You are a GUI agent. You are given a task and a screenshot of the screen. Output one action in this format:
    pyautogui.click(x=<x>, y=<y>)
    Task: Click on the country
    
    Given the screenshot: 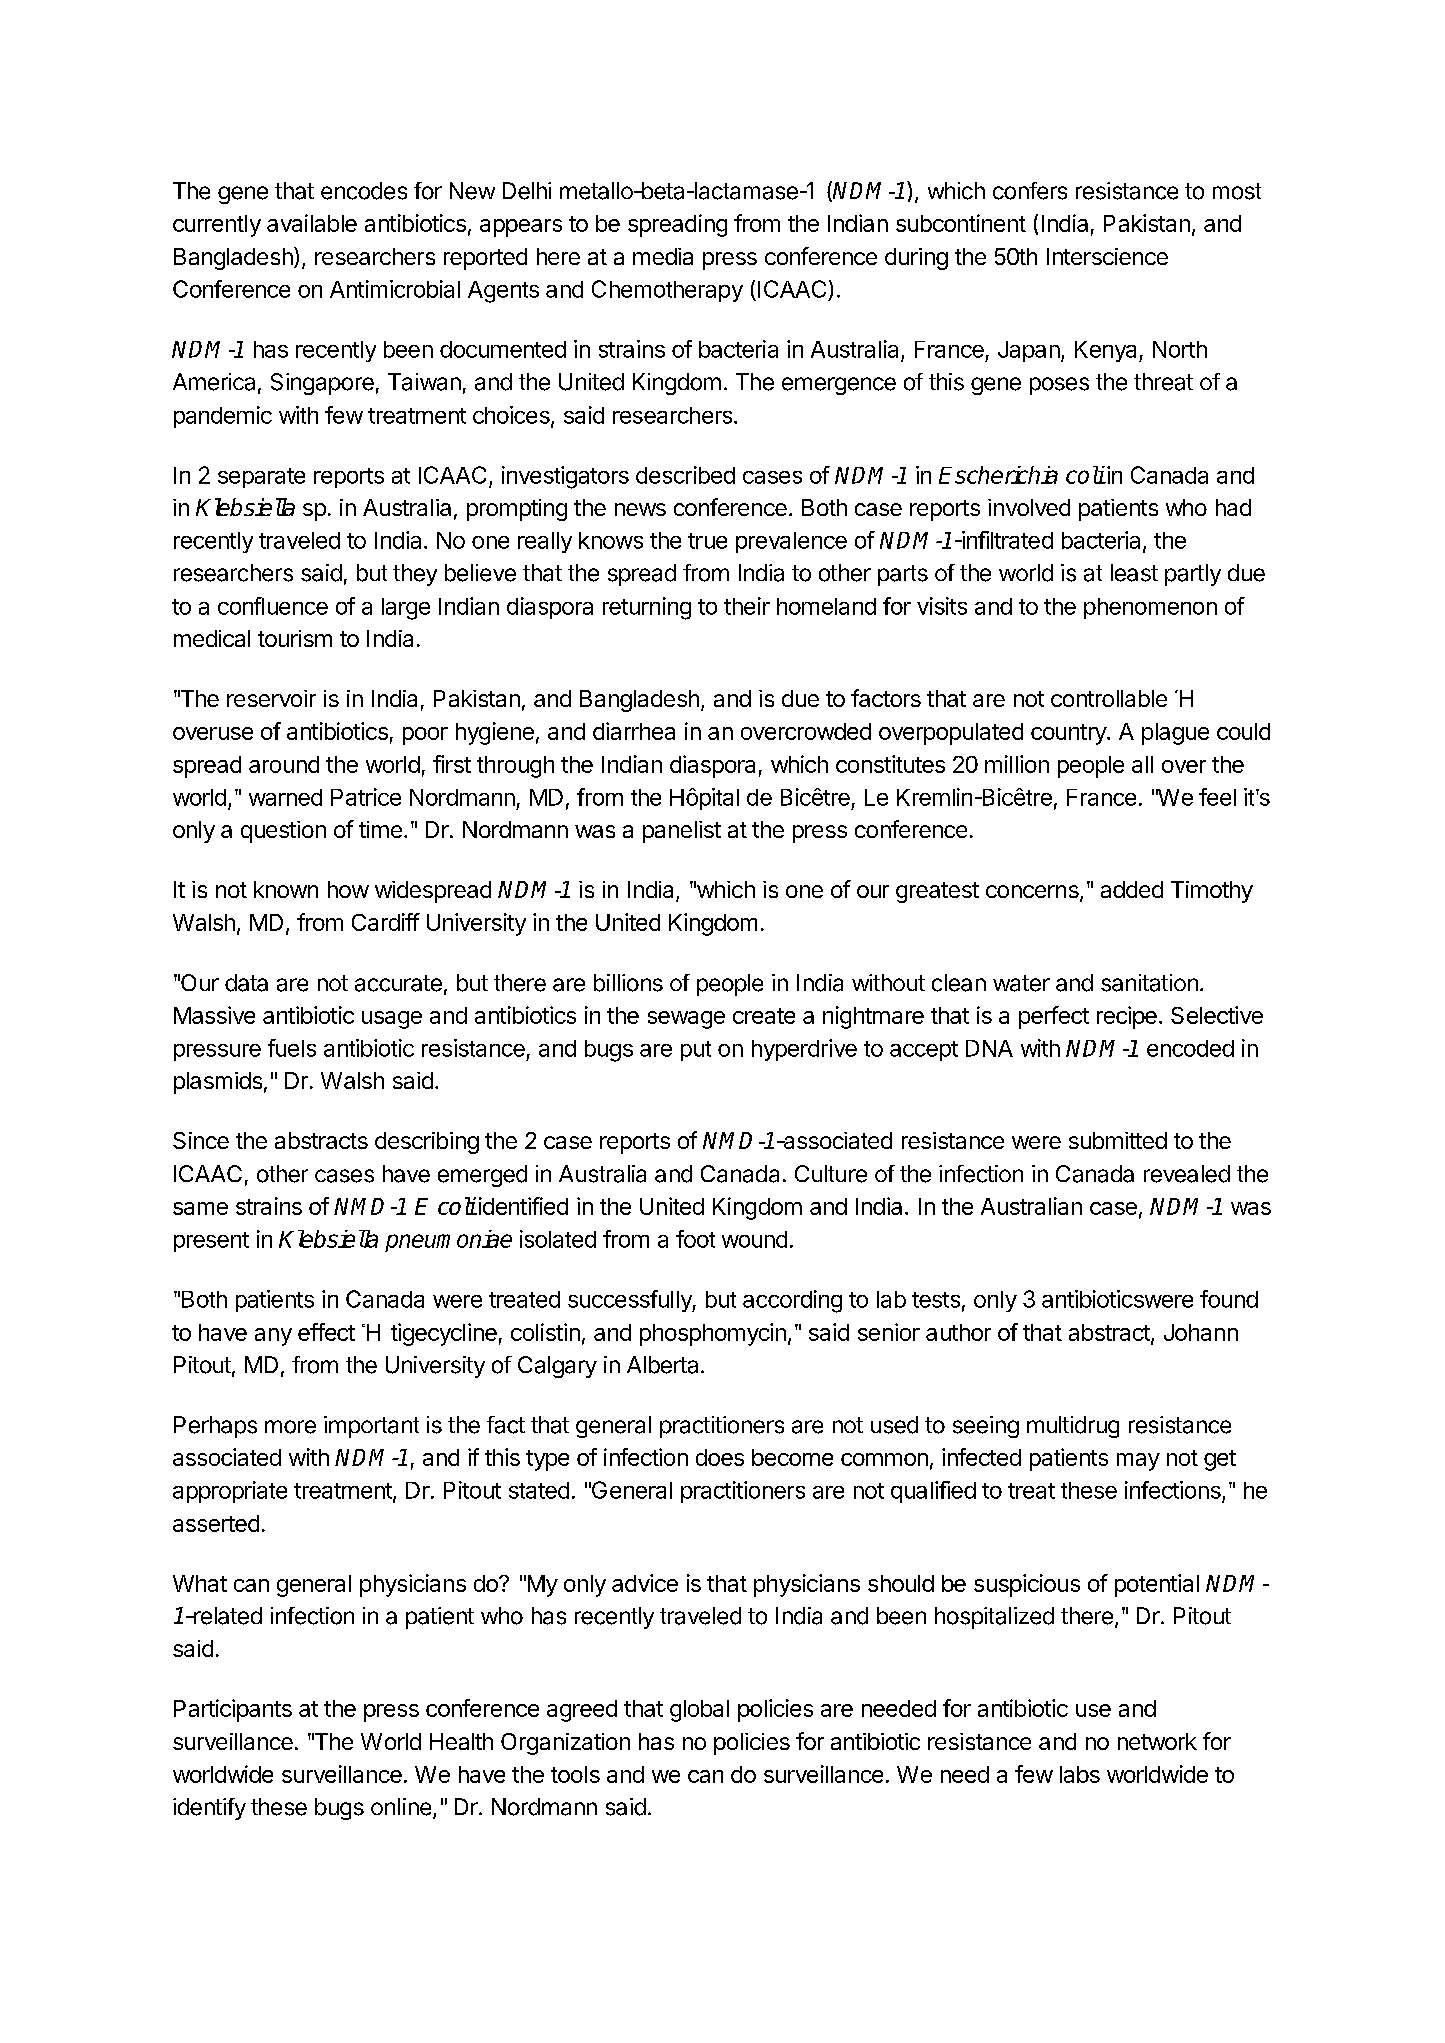 What is the action you would take?
    pyautogui.click(x=1069, y=734)
